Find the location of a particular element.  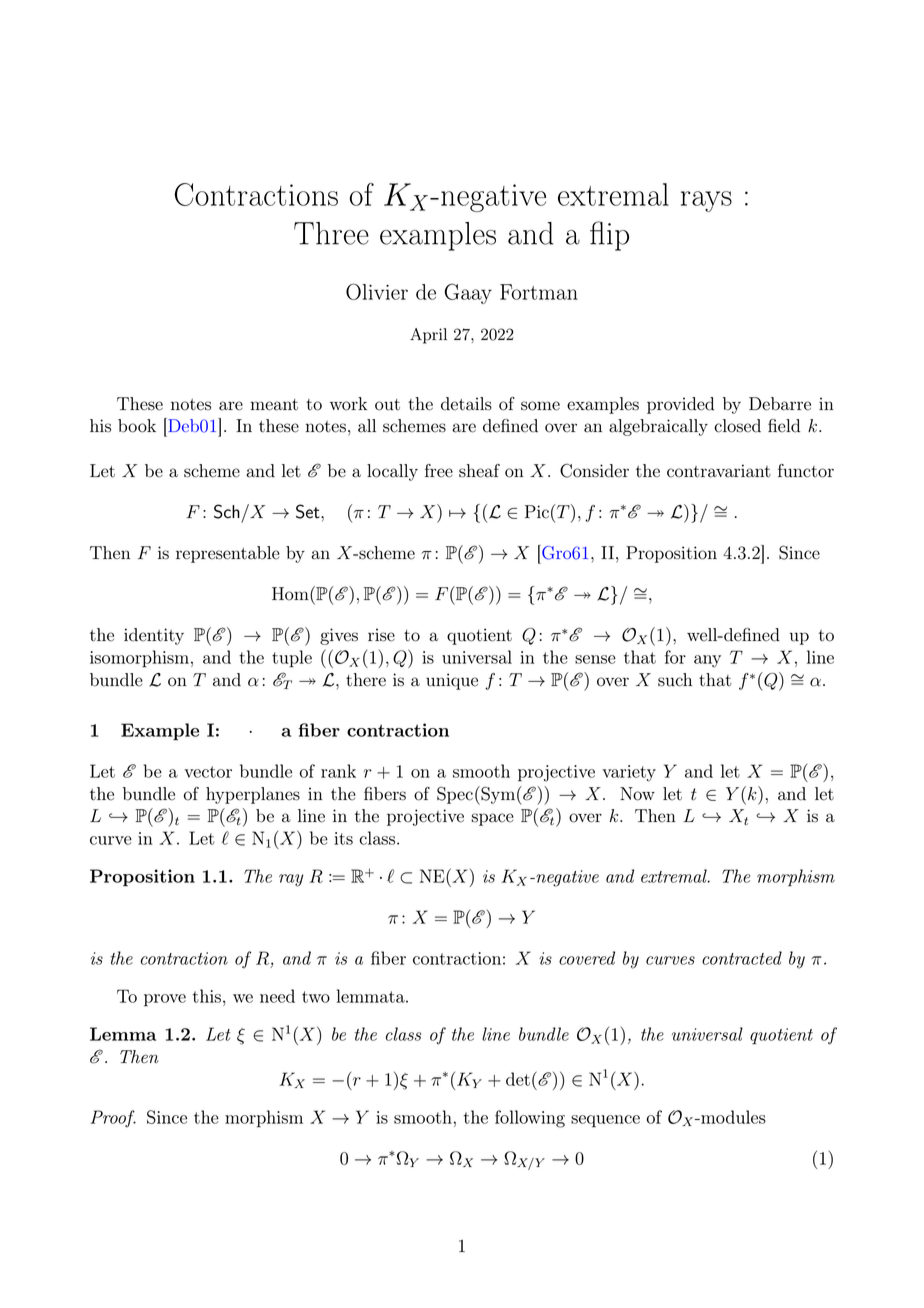

sheaf is located at coordinates (479, 471).
